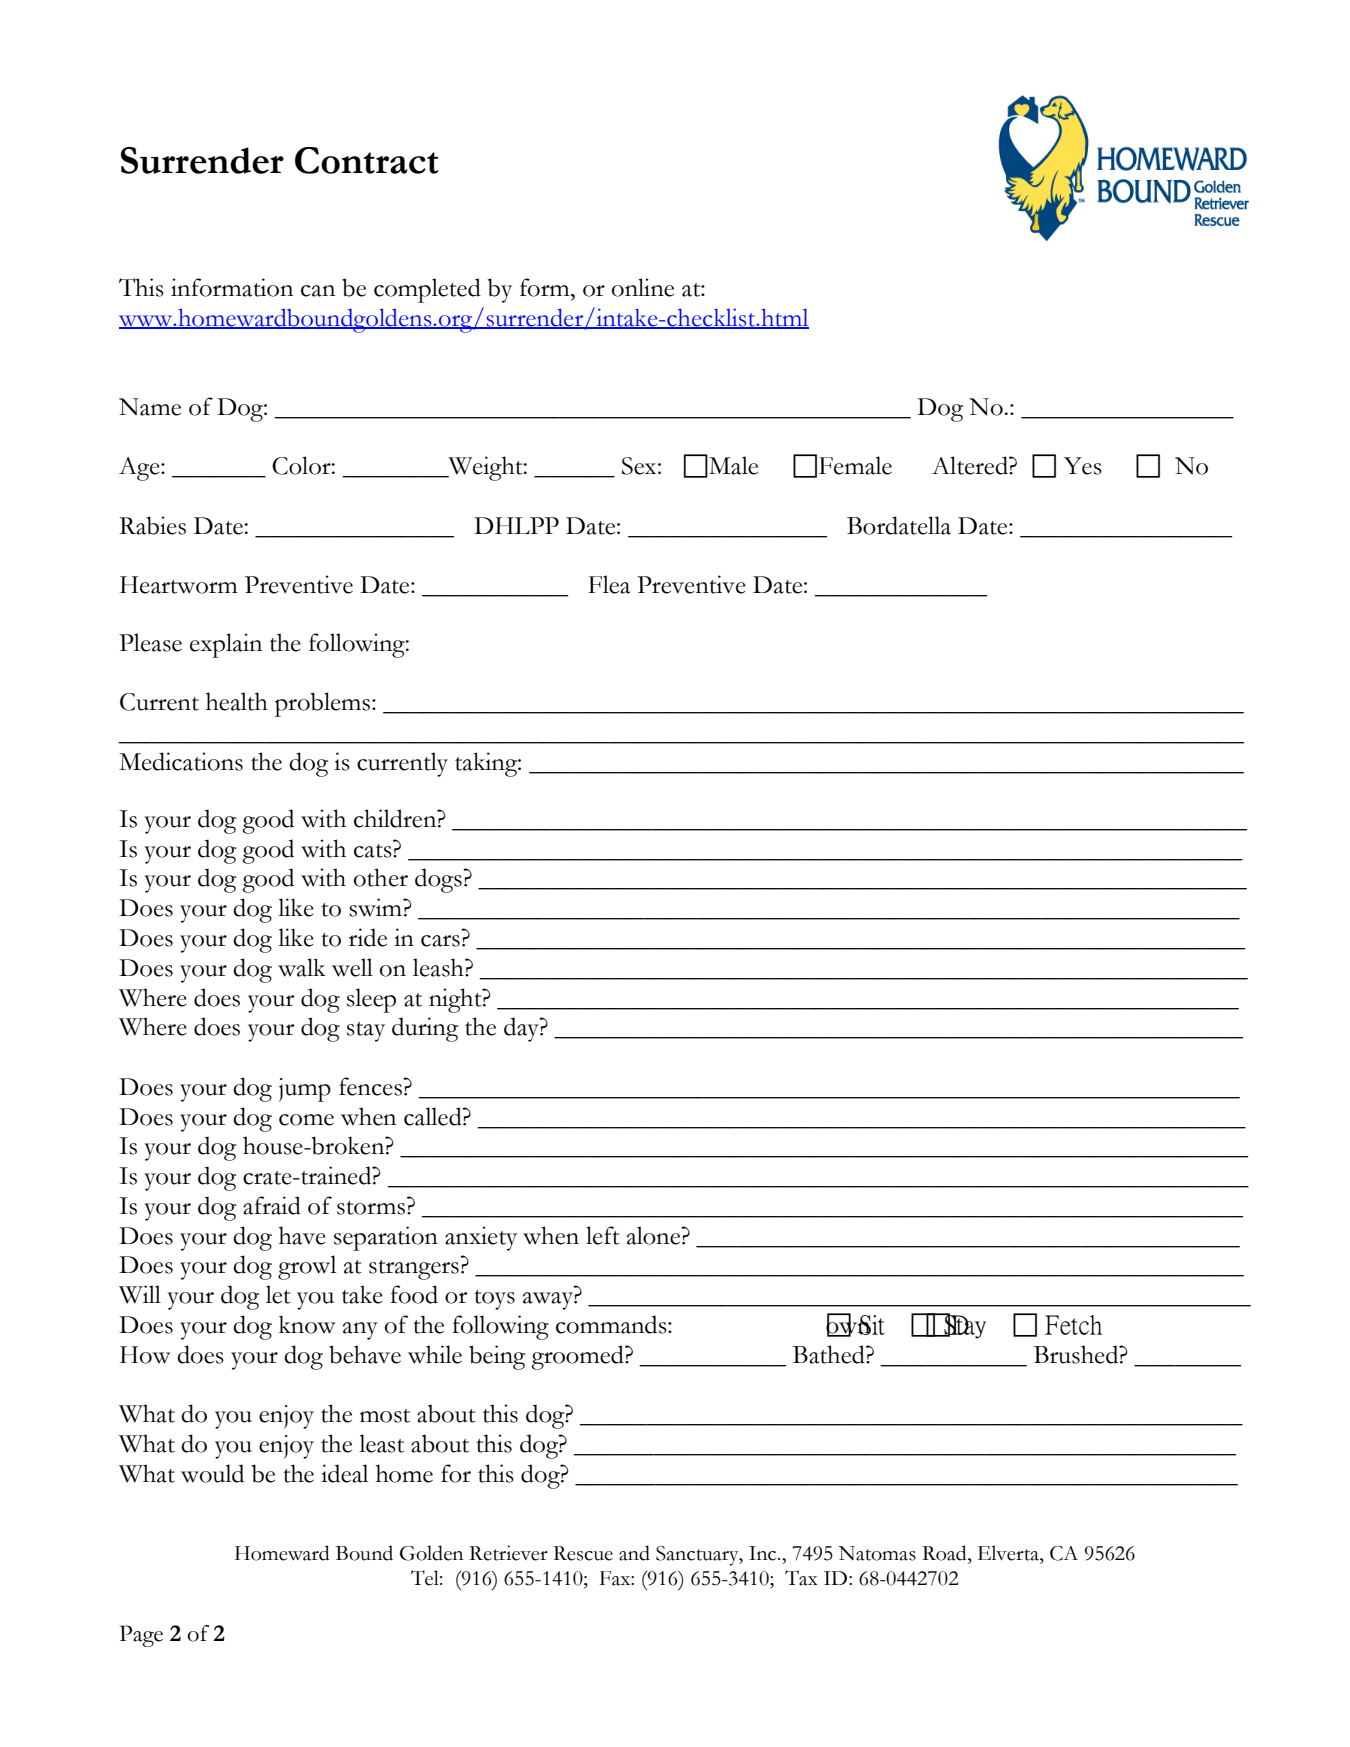 The height and width of the document is (1747, 1350). Describe the element at coordinates (141, 1636) in the document. I see `Page` at that location.
